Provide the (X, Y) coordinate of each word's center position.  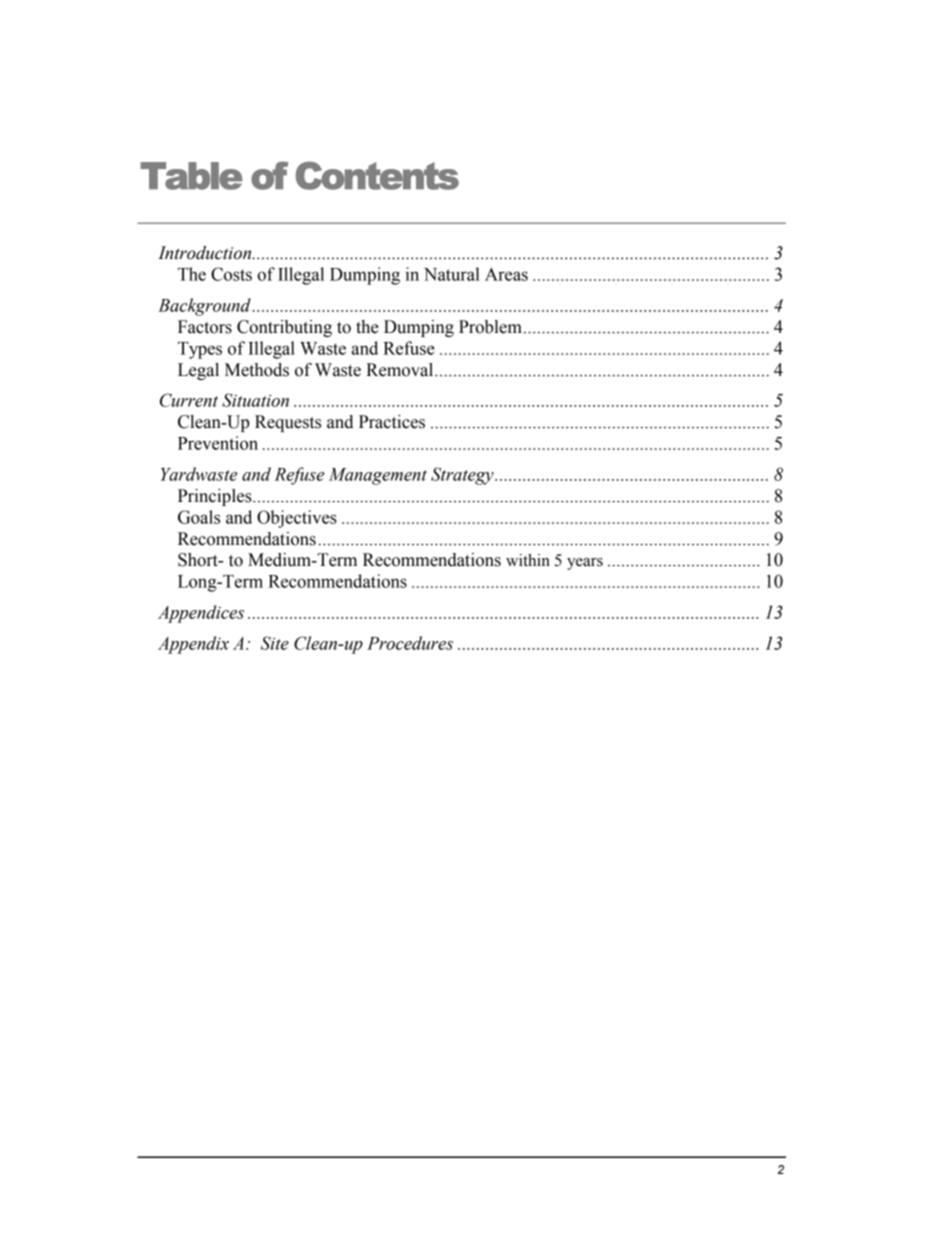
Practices (392, 422)
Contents (377, 175)
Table (191, 176)
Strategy (463, 476)
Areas (506, 274)
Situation (255, 400)
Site (275, 643)
